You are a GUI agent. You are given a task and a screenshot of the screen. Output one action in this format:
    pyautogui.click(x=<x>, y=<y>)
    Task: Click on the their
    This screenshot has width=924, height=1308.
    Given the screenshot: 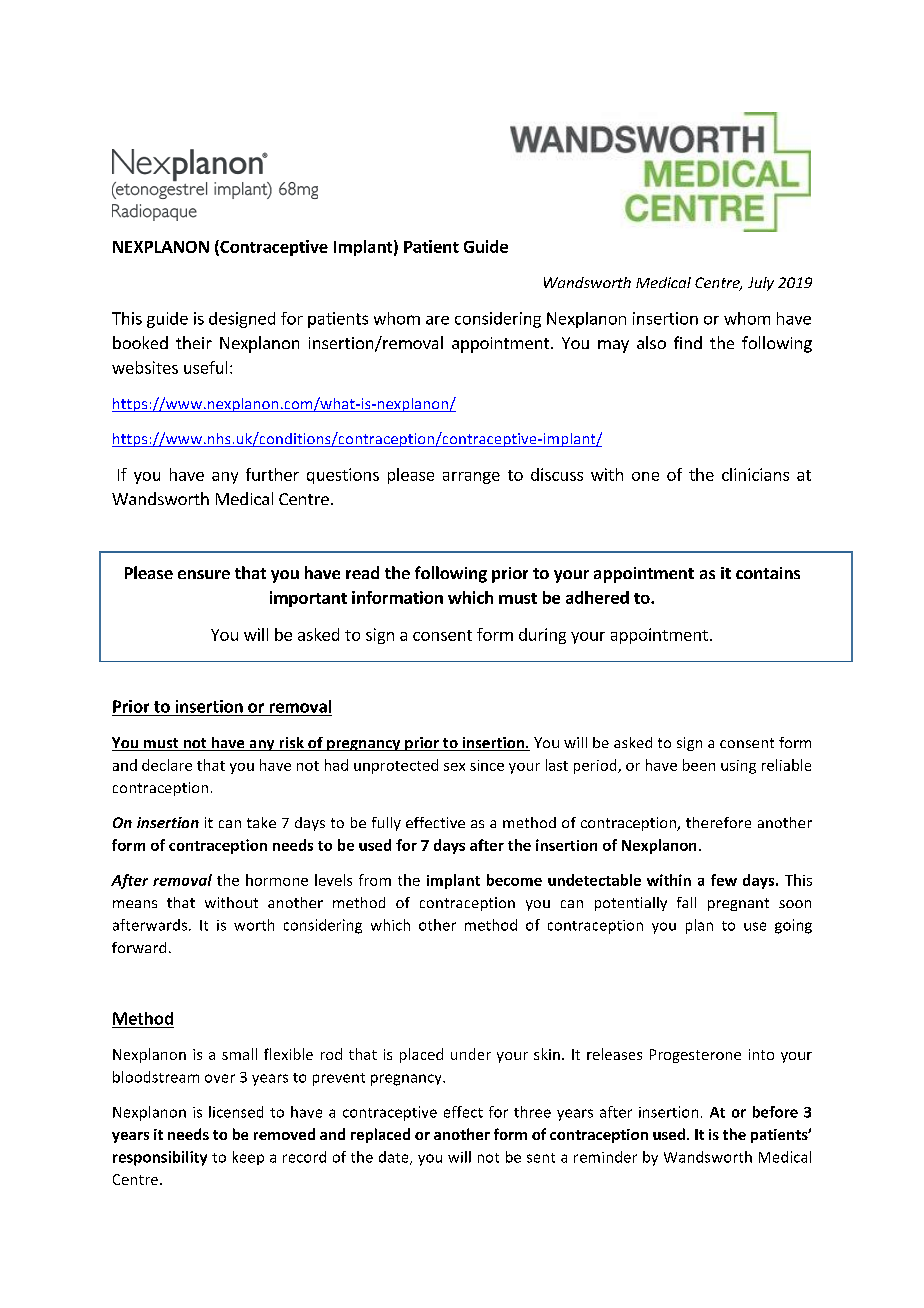 What is the action you would take?
    pyautogui.click(x=194, y=342)
